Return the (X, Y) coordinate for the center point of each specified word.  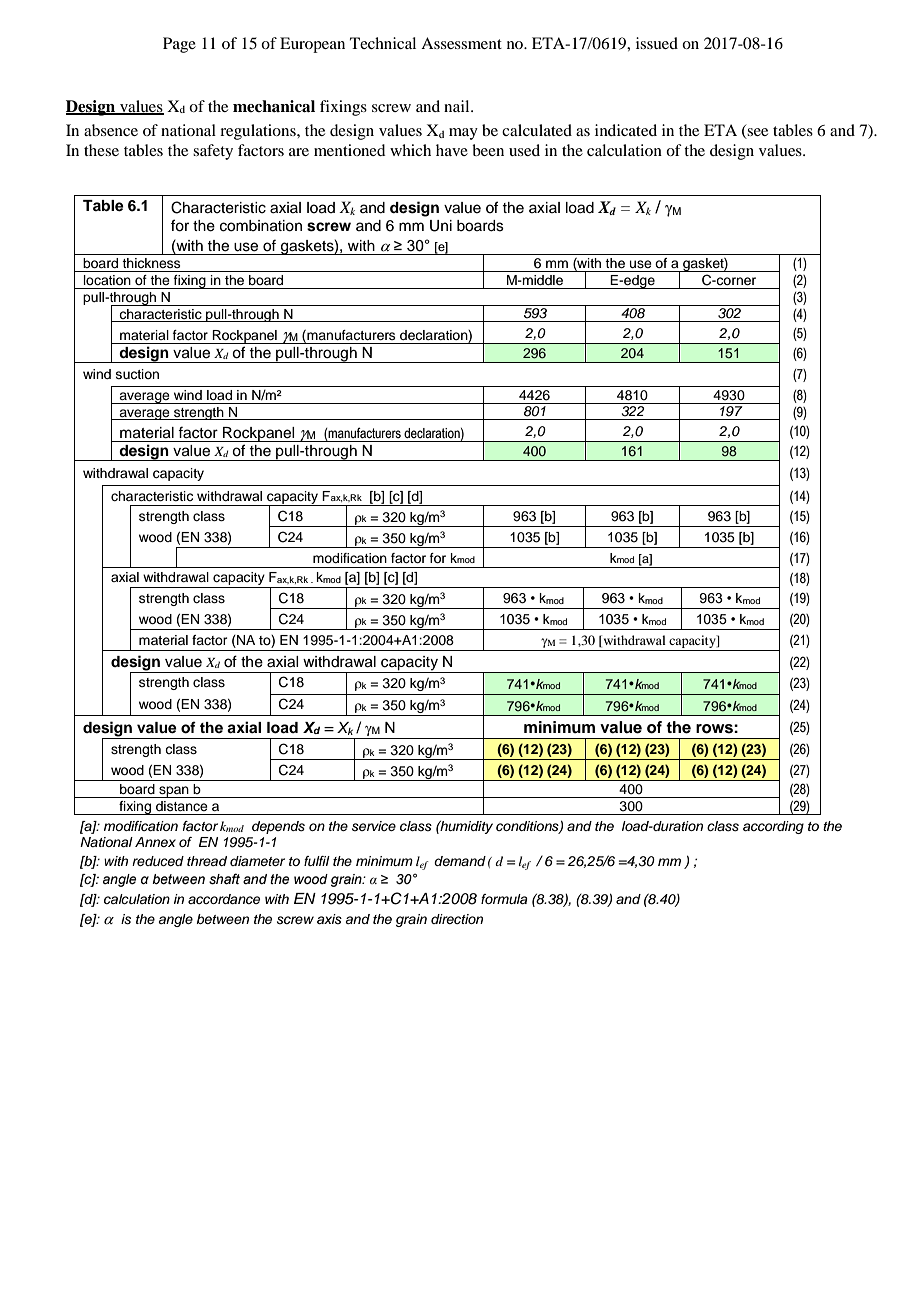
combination (261, 226)
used (524, 150)
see (757, 133)
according (773, 827)
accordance (224, 899)
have (452, 150)
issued (657, 43)
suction (137, 374)
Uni (441, 226)
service (374, 826)
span (174, 792)
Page (179, 45)
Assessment (461, 43)
